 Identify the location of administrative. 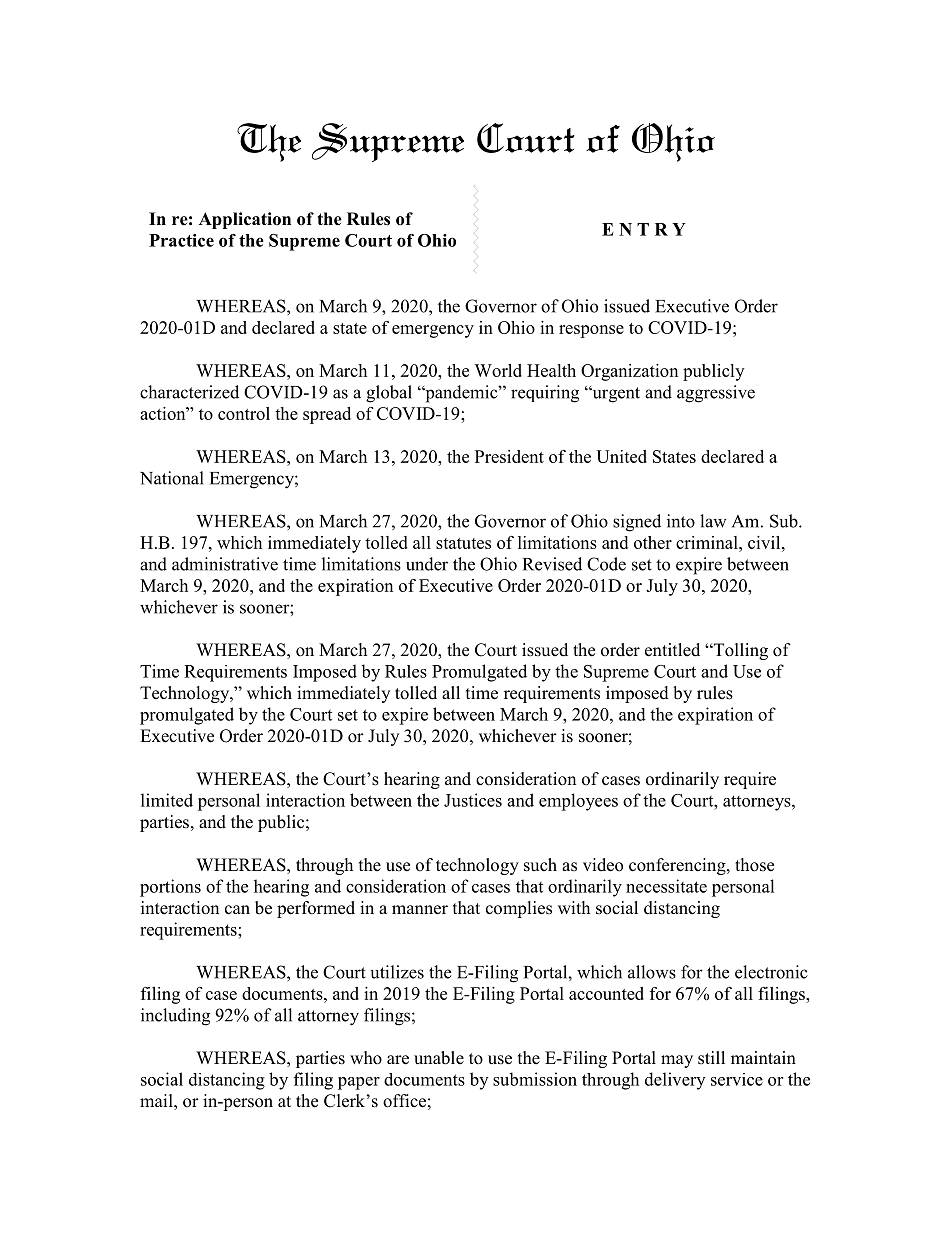
(225, 564).
